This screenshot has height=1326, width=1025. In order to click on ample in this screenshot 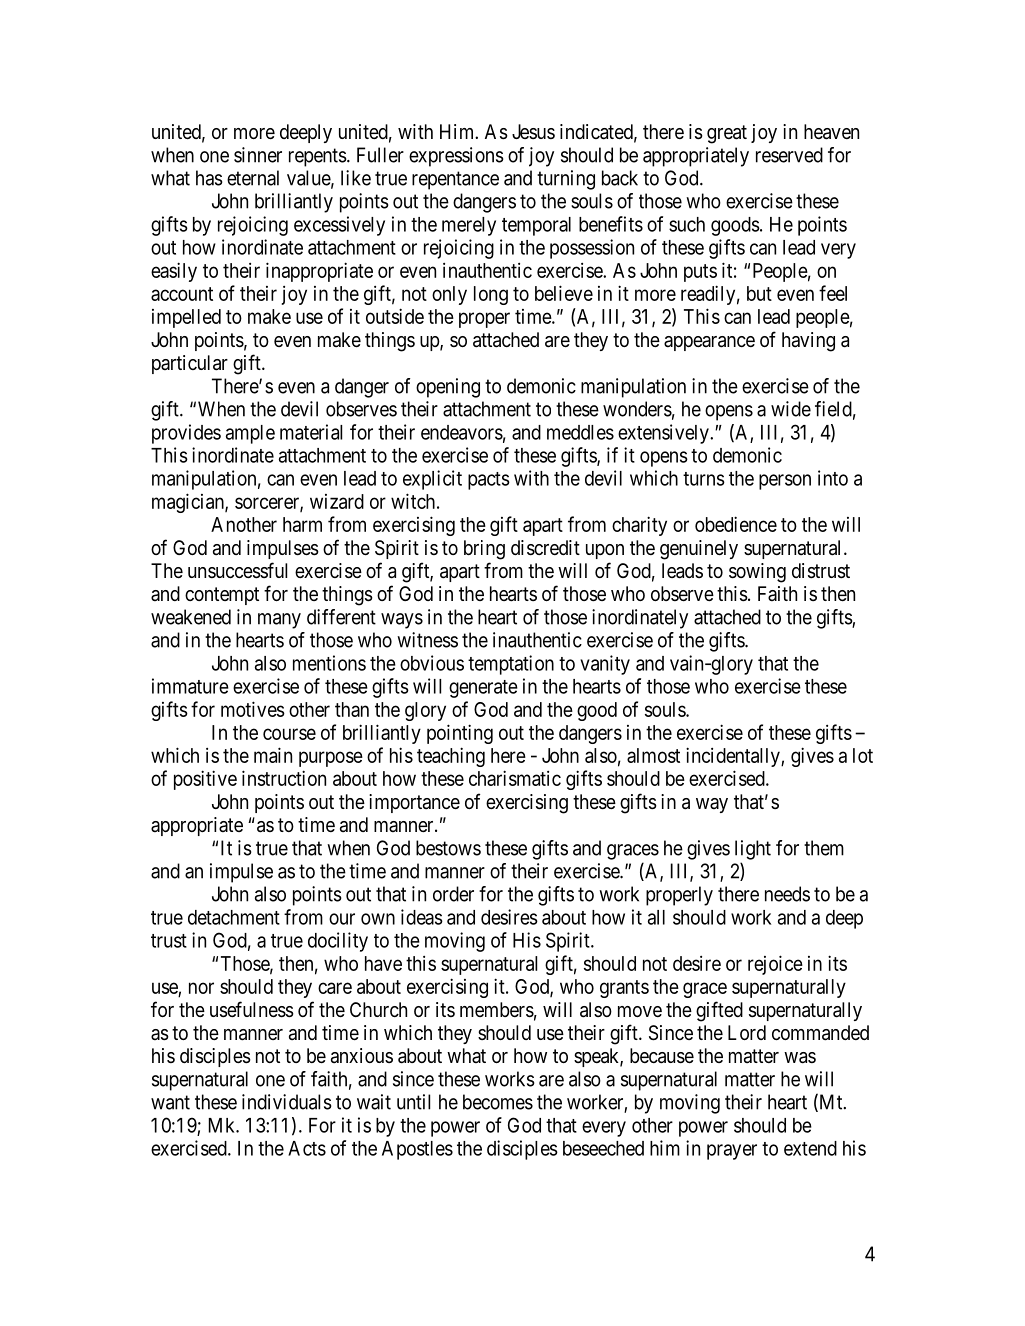, I will do `click(250, 434)`.
